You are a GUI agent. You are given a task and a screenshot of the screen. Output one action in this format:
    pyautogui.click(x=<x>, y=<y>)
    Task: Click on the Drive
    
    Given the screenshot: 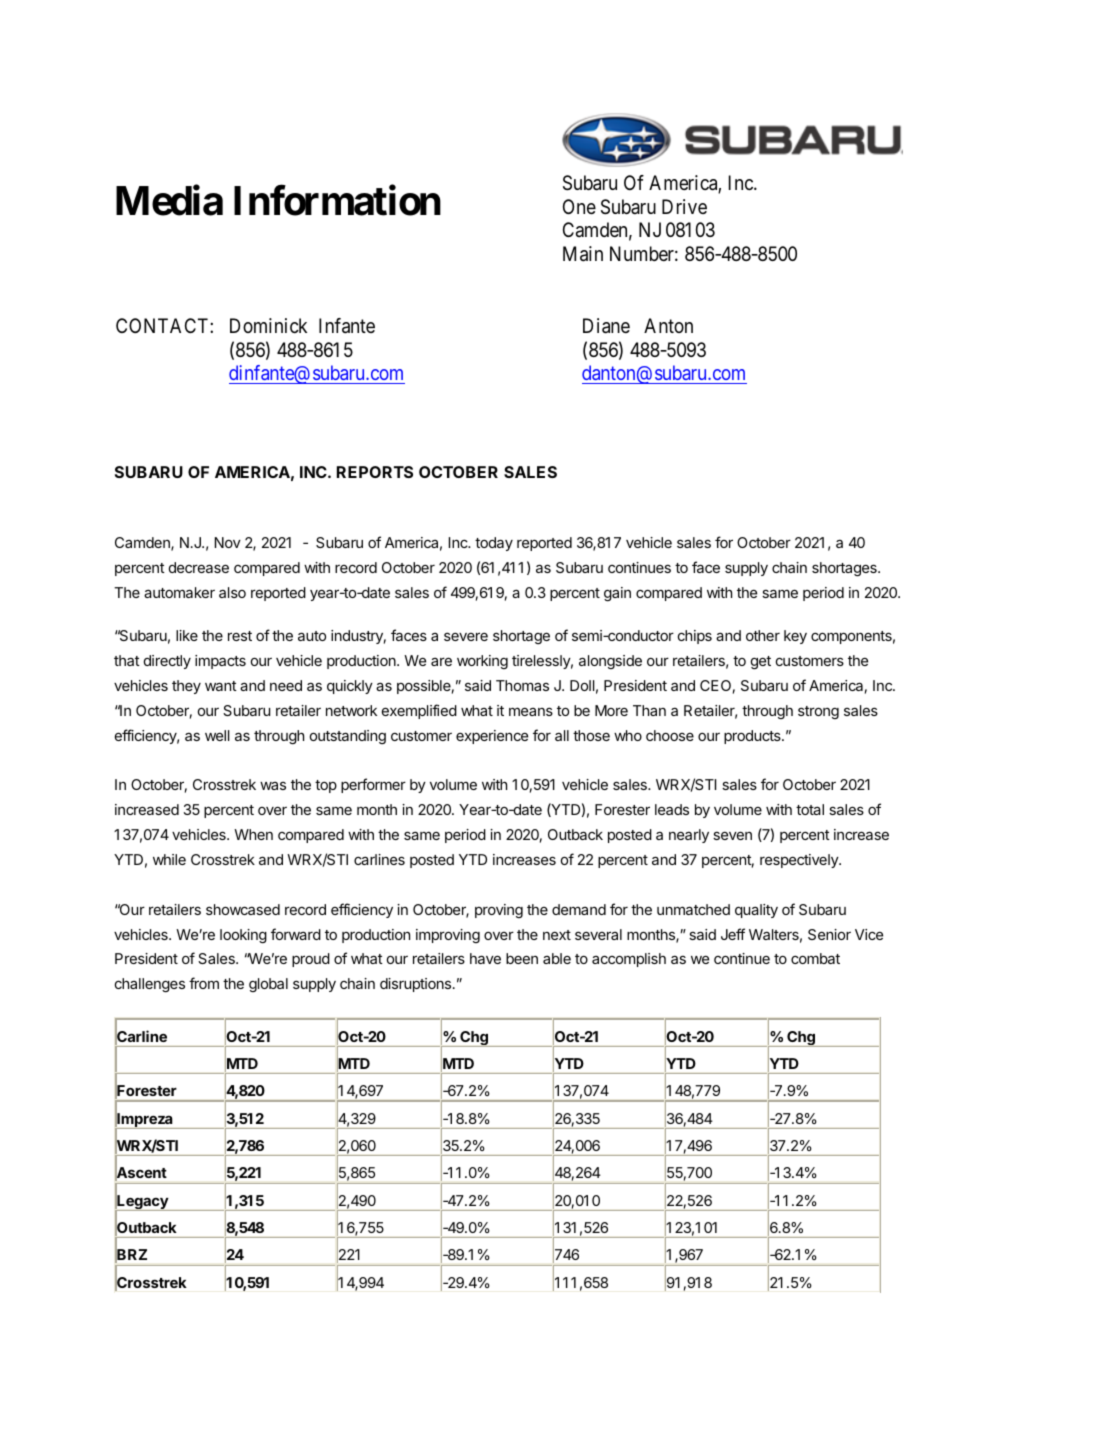 What is the action you would take?
    pyautogui.click(x=684, y=206)
